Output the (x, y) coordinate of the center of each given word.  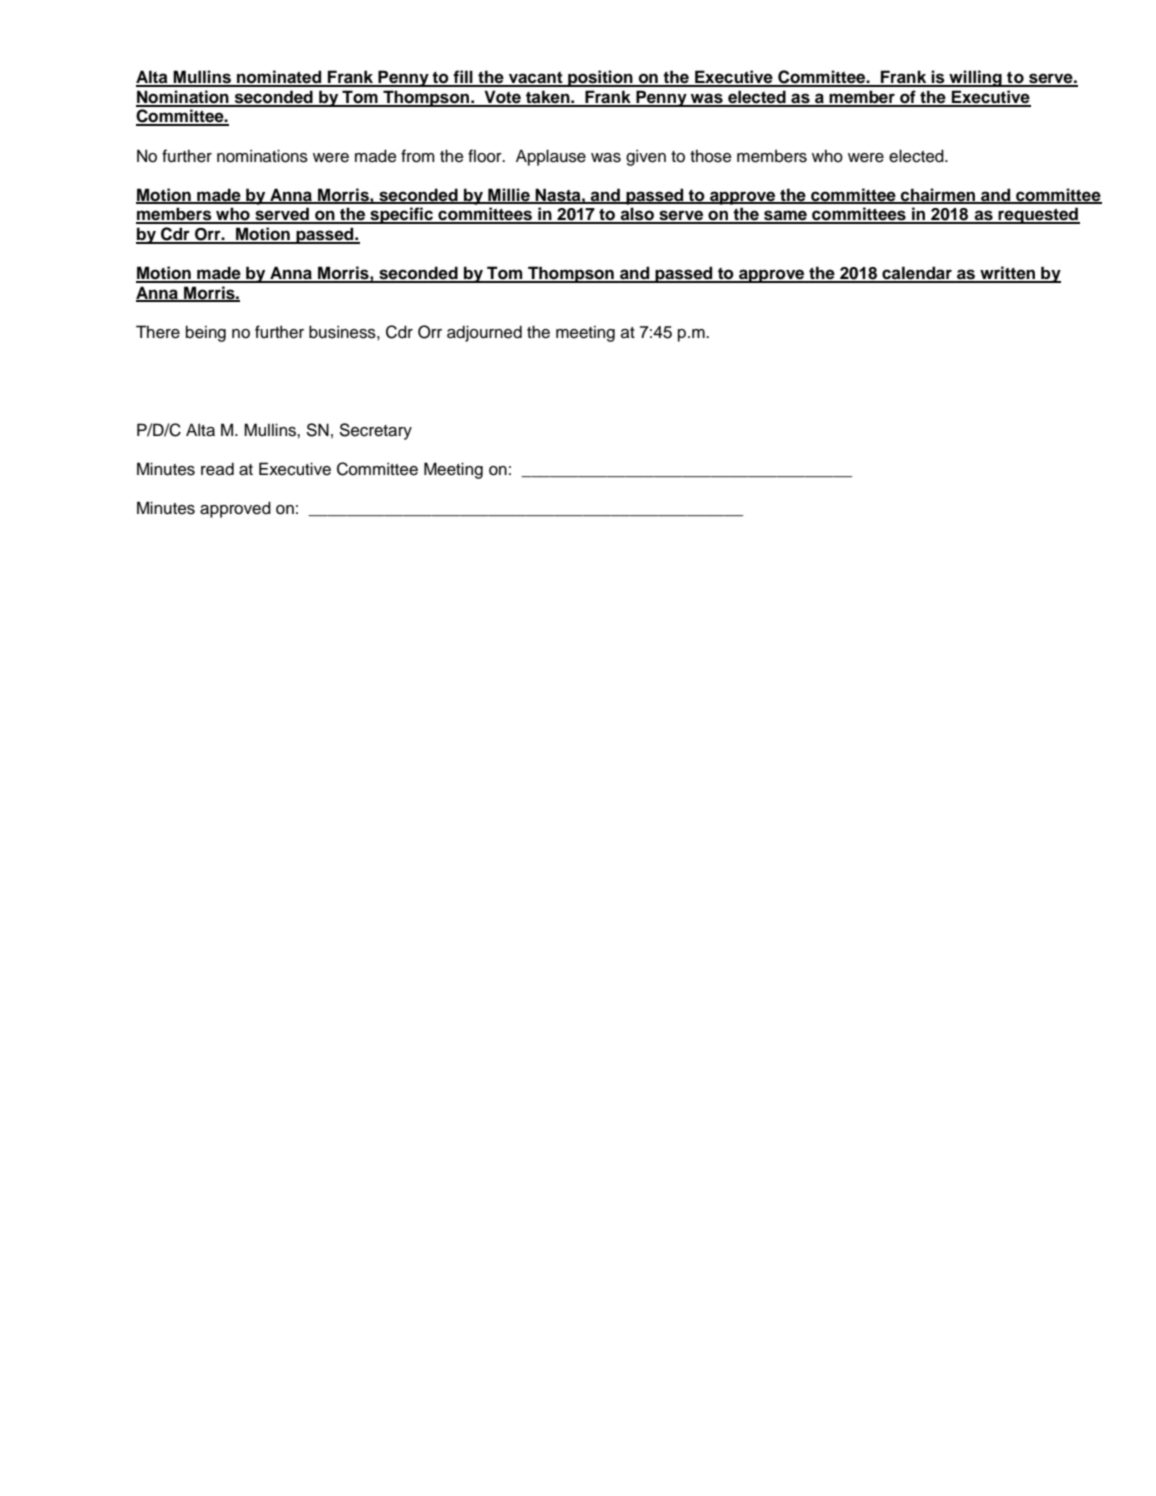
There (158, 332)
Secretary (375, 431)
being (206, 333)
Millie (509, 195)
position (600, 78)
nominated (279, 78)
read (217, 469)
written (1008, 274)
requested (1038, 215)
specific (401, 215)
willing (975, 78)
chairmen (938, 195)
